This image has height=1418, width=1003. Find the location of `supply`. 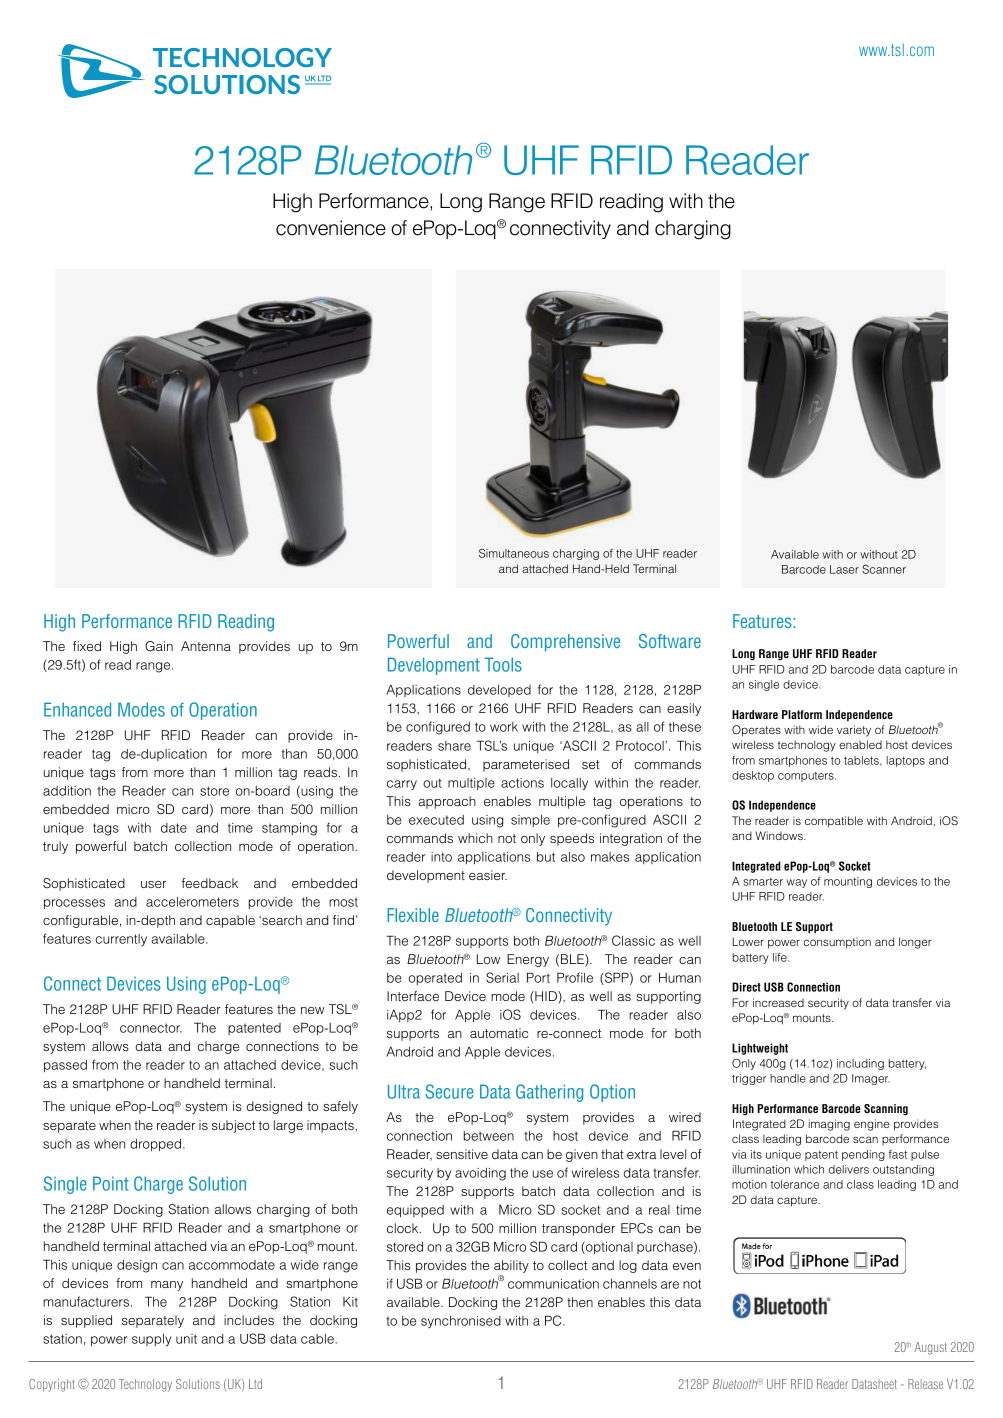

supply is located at coordinates (152, 1340).
